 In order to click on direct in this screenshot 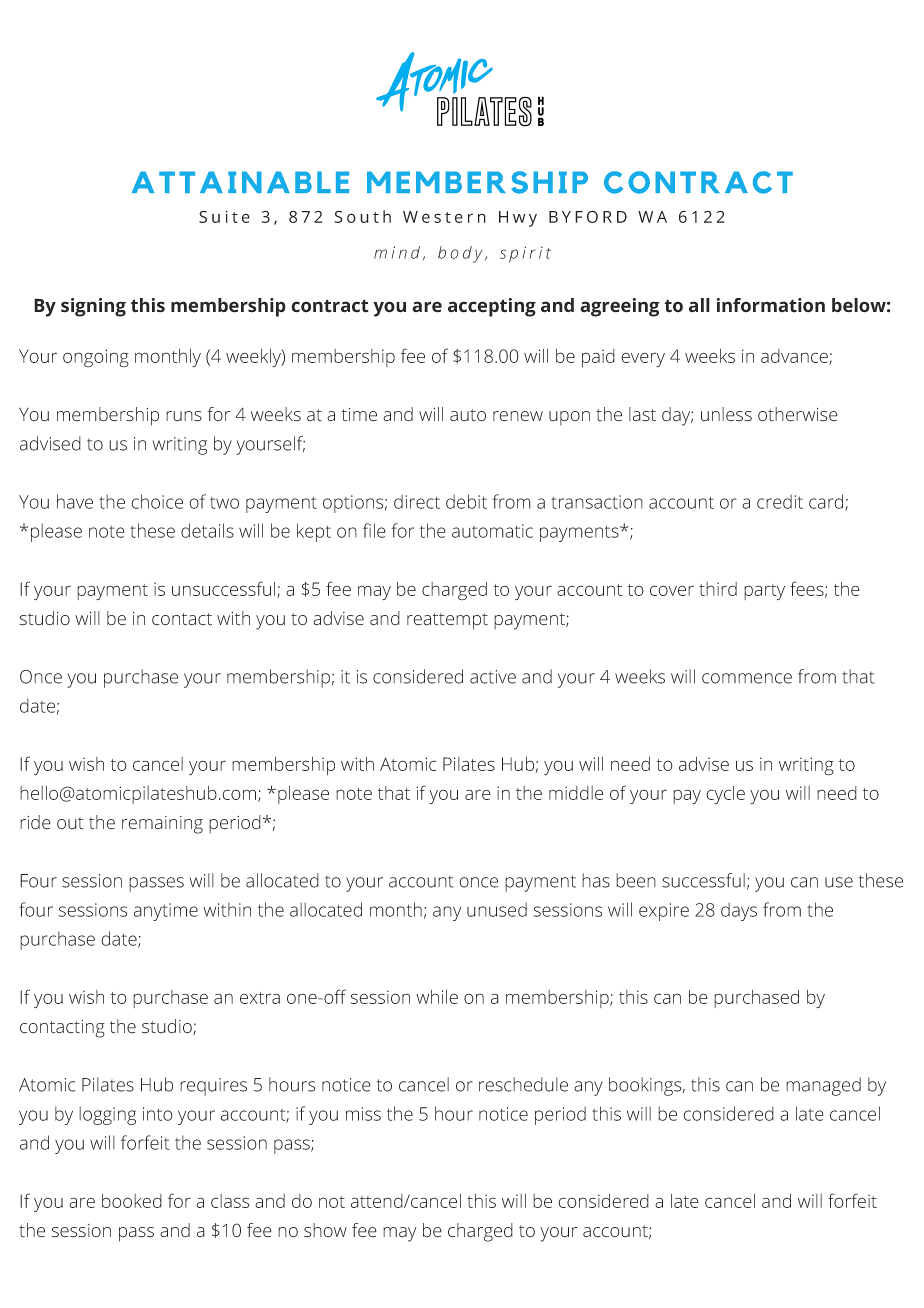, I will do `click(417, 501)`.
